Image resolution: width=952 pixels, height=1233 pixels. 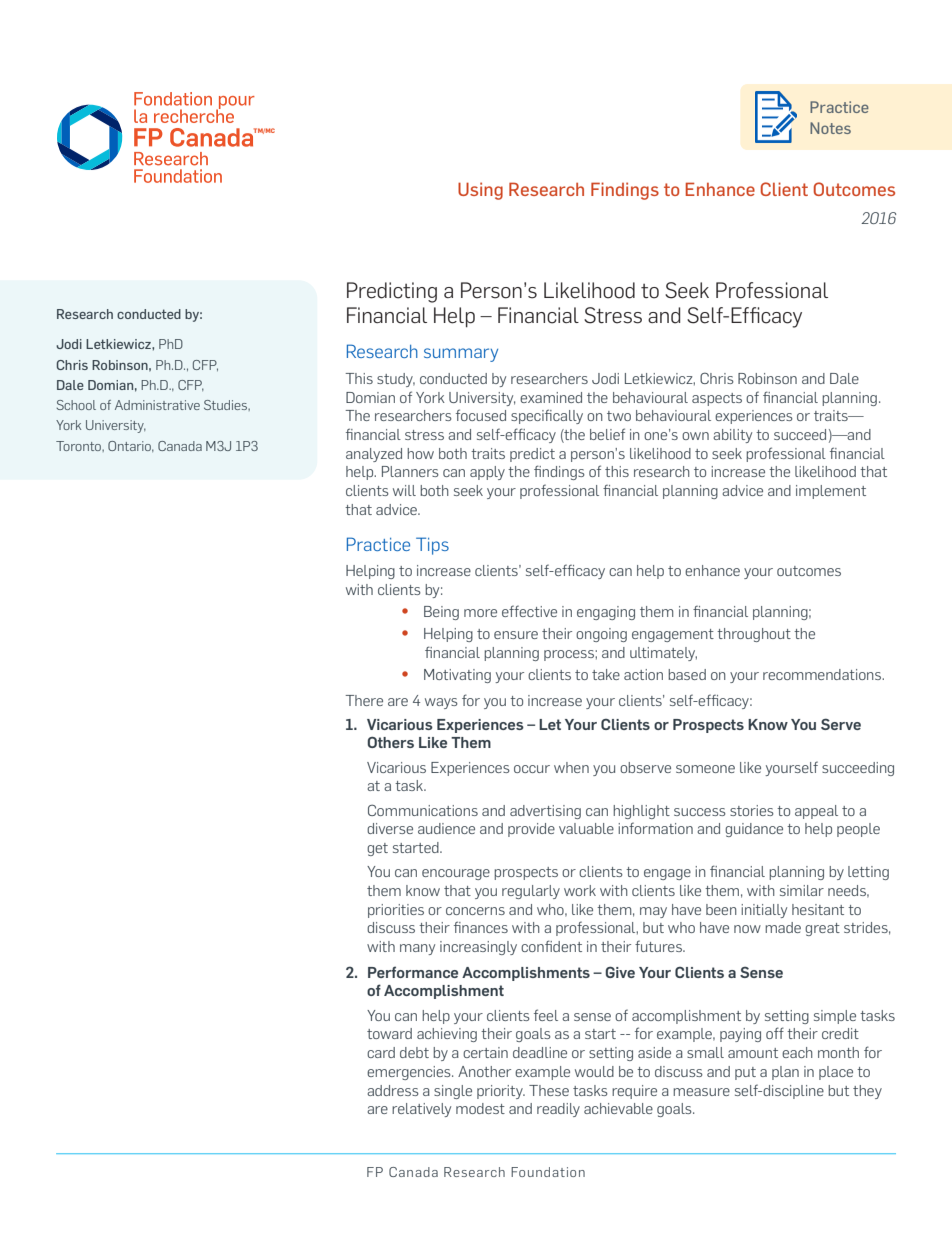 What do you see at coordinates (830, 128) in the image?
I see `Notes` at bounding box center [830, 128].
